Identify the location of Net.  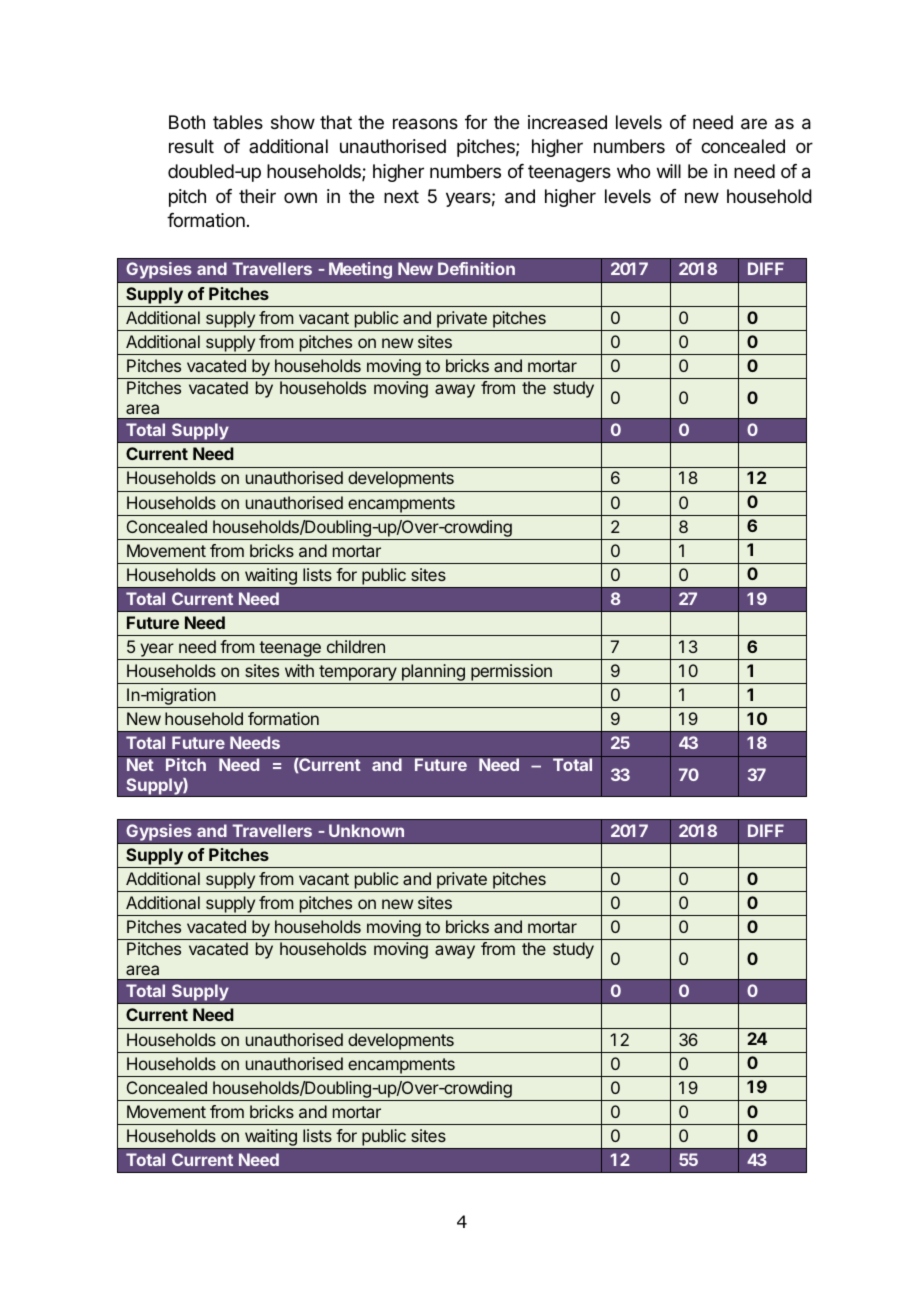
(140, 764).
